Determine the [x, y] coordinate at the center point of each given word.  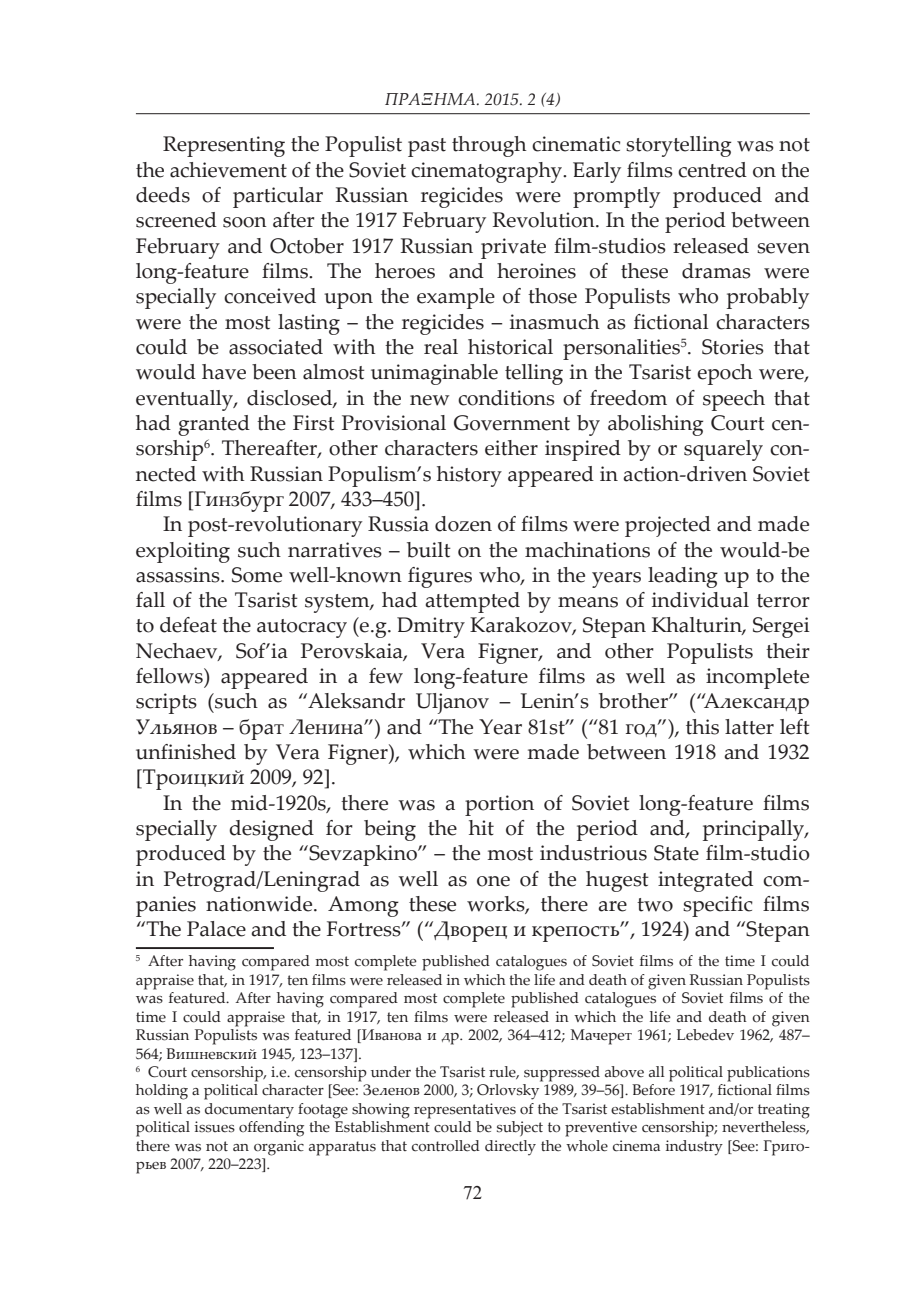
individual [700, 600]
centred [712, 170]
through [489, 146]
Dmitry [431, 627]
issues [215, 1127]
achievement [228, 170]
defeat [188, 625]
